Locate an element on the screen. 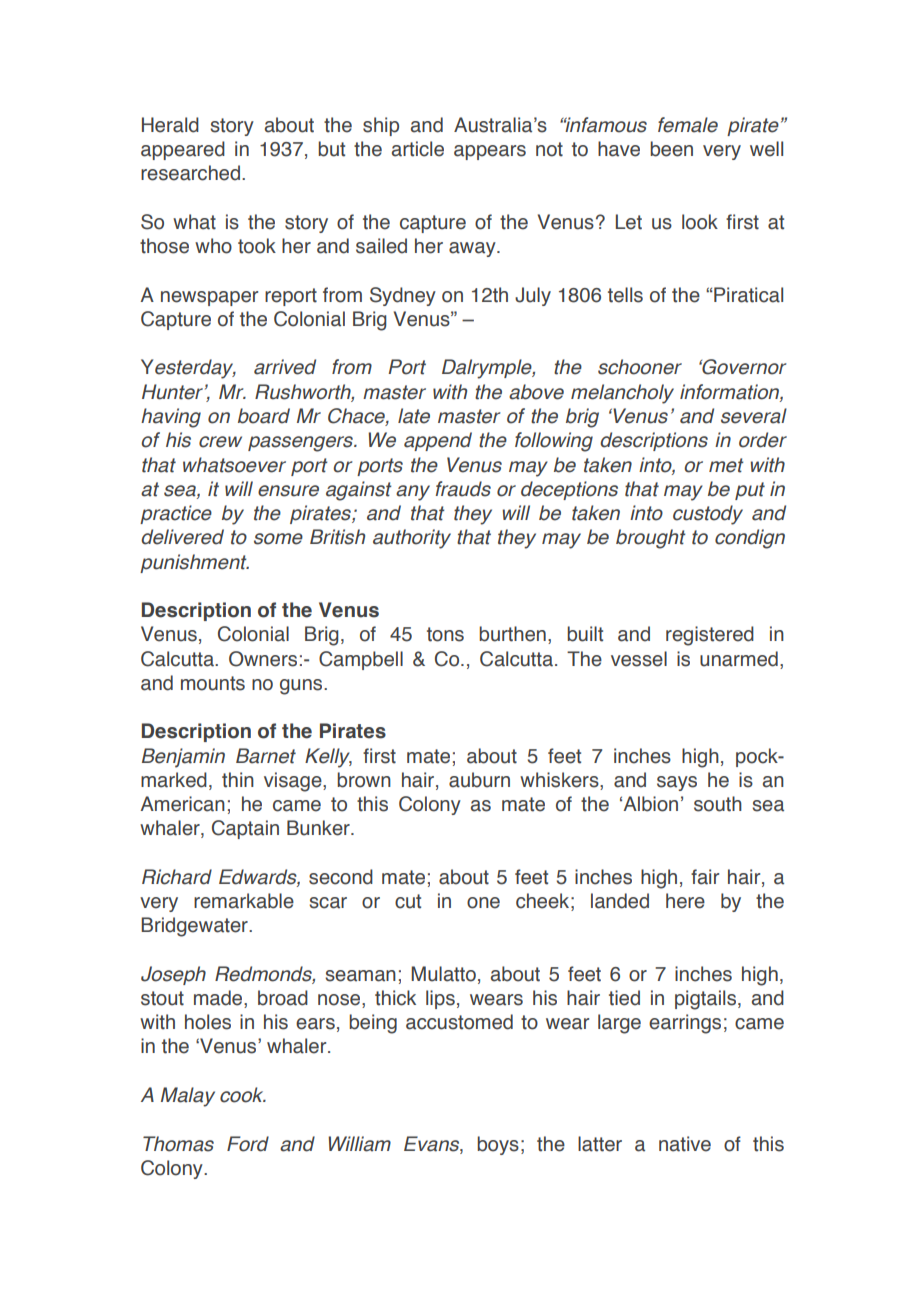  auburn is located at coordinates (479, 780).
